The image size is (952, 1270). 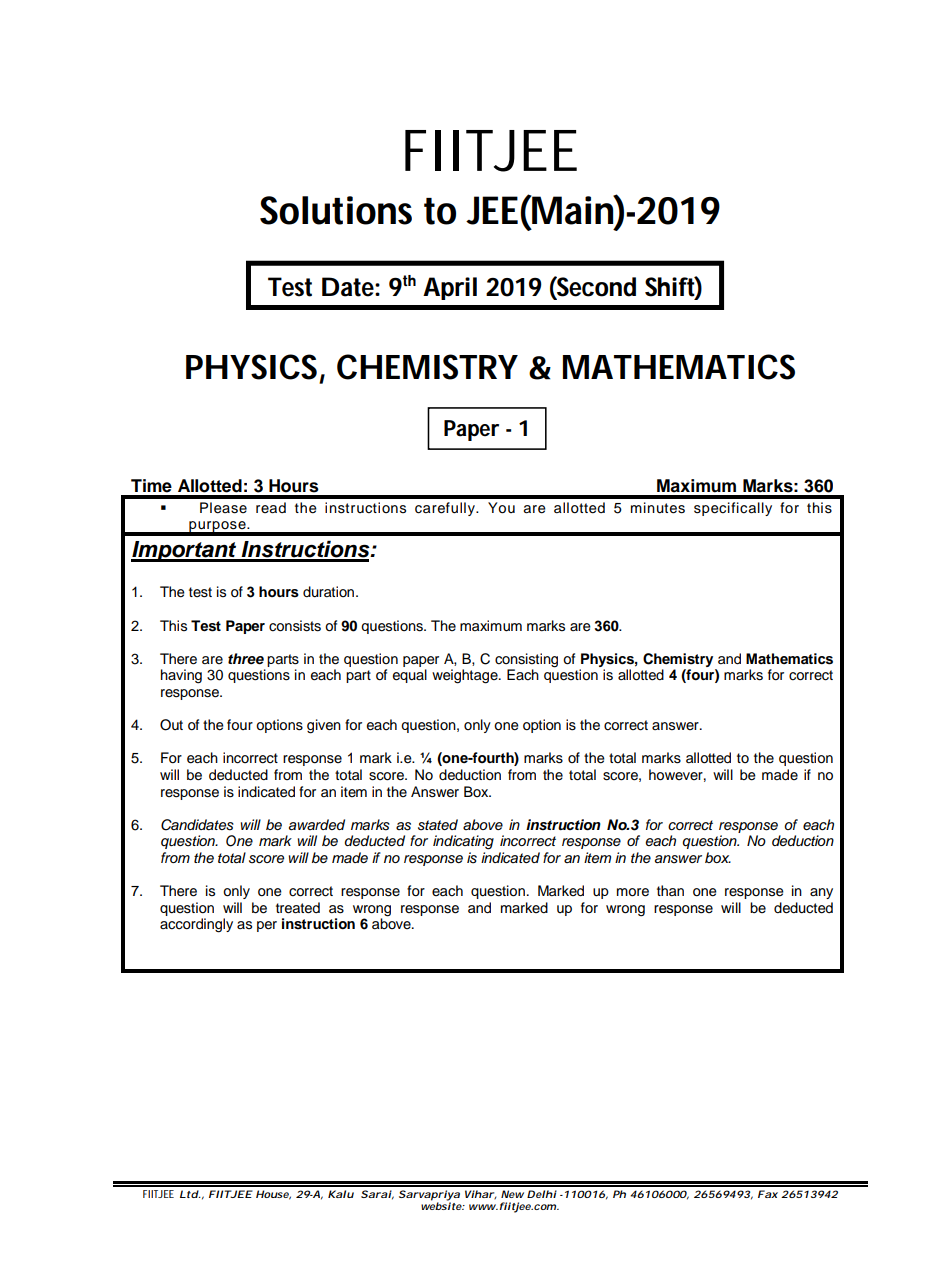 I want to click on any, so click(x=821, y=893).
